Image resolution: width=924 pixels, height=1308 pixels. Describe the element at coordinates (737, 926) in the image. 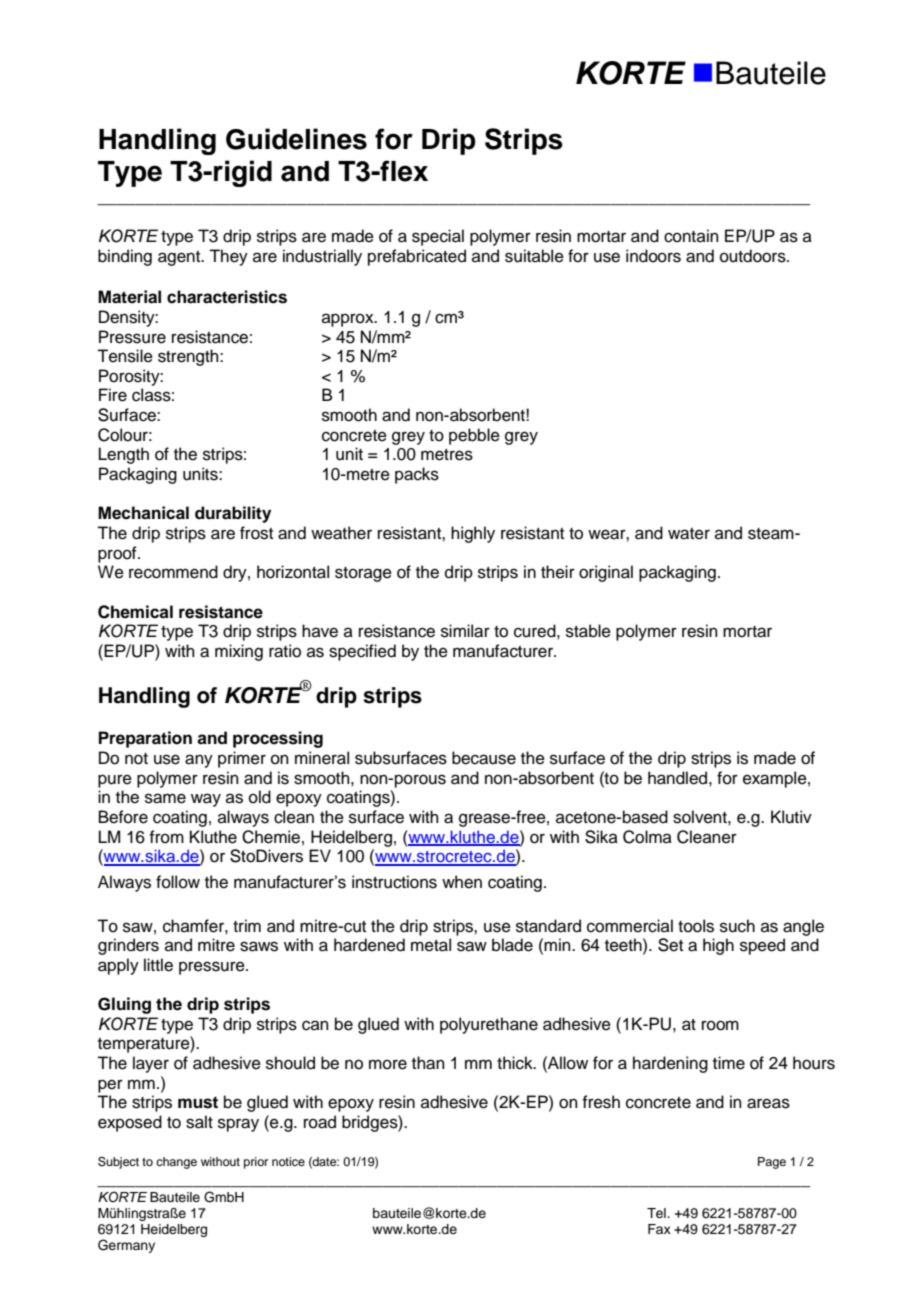

I see `such` at that location.
